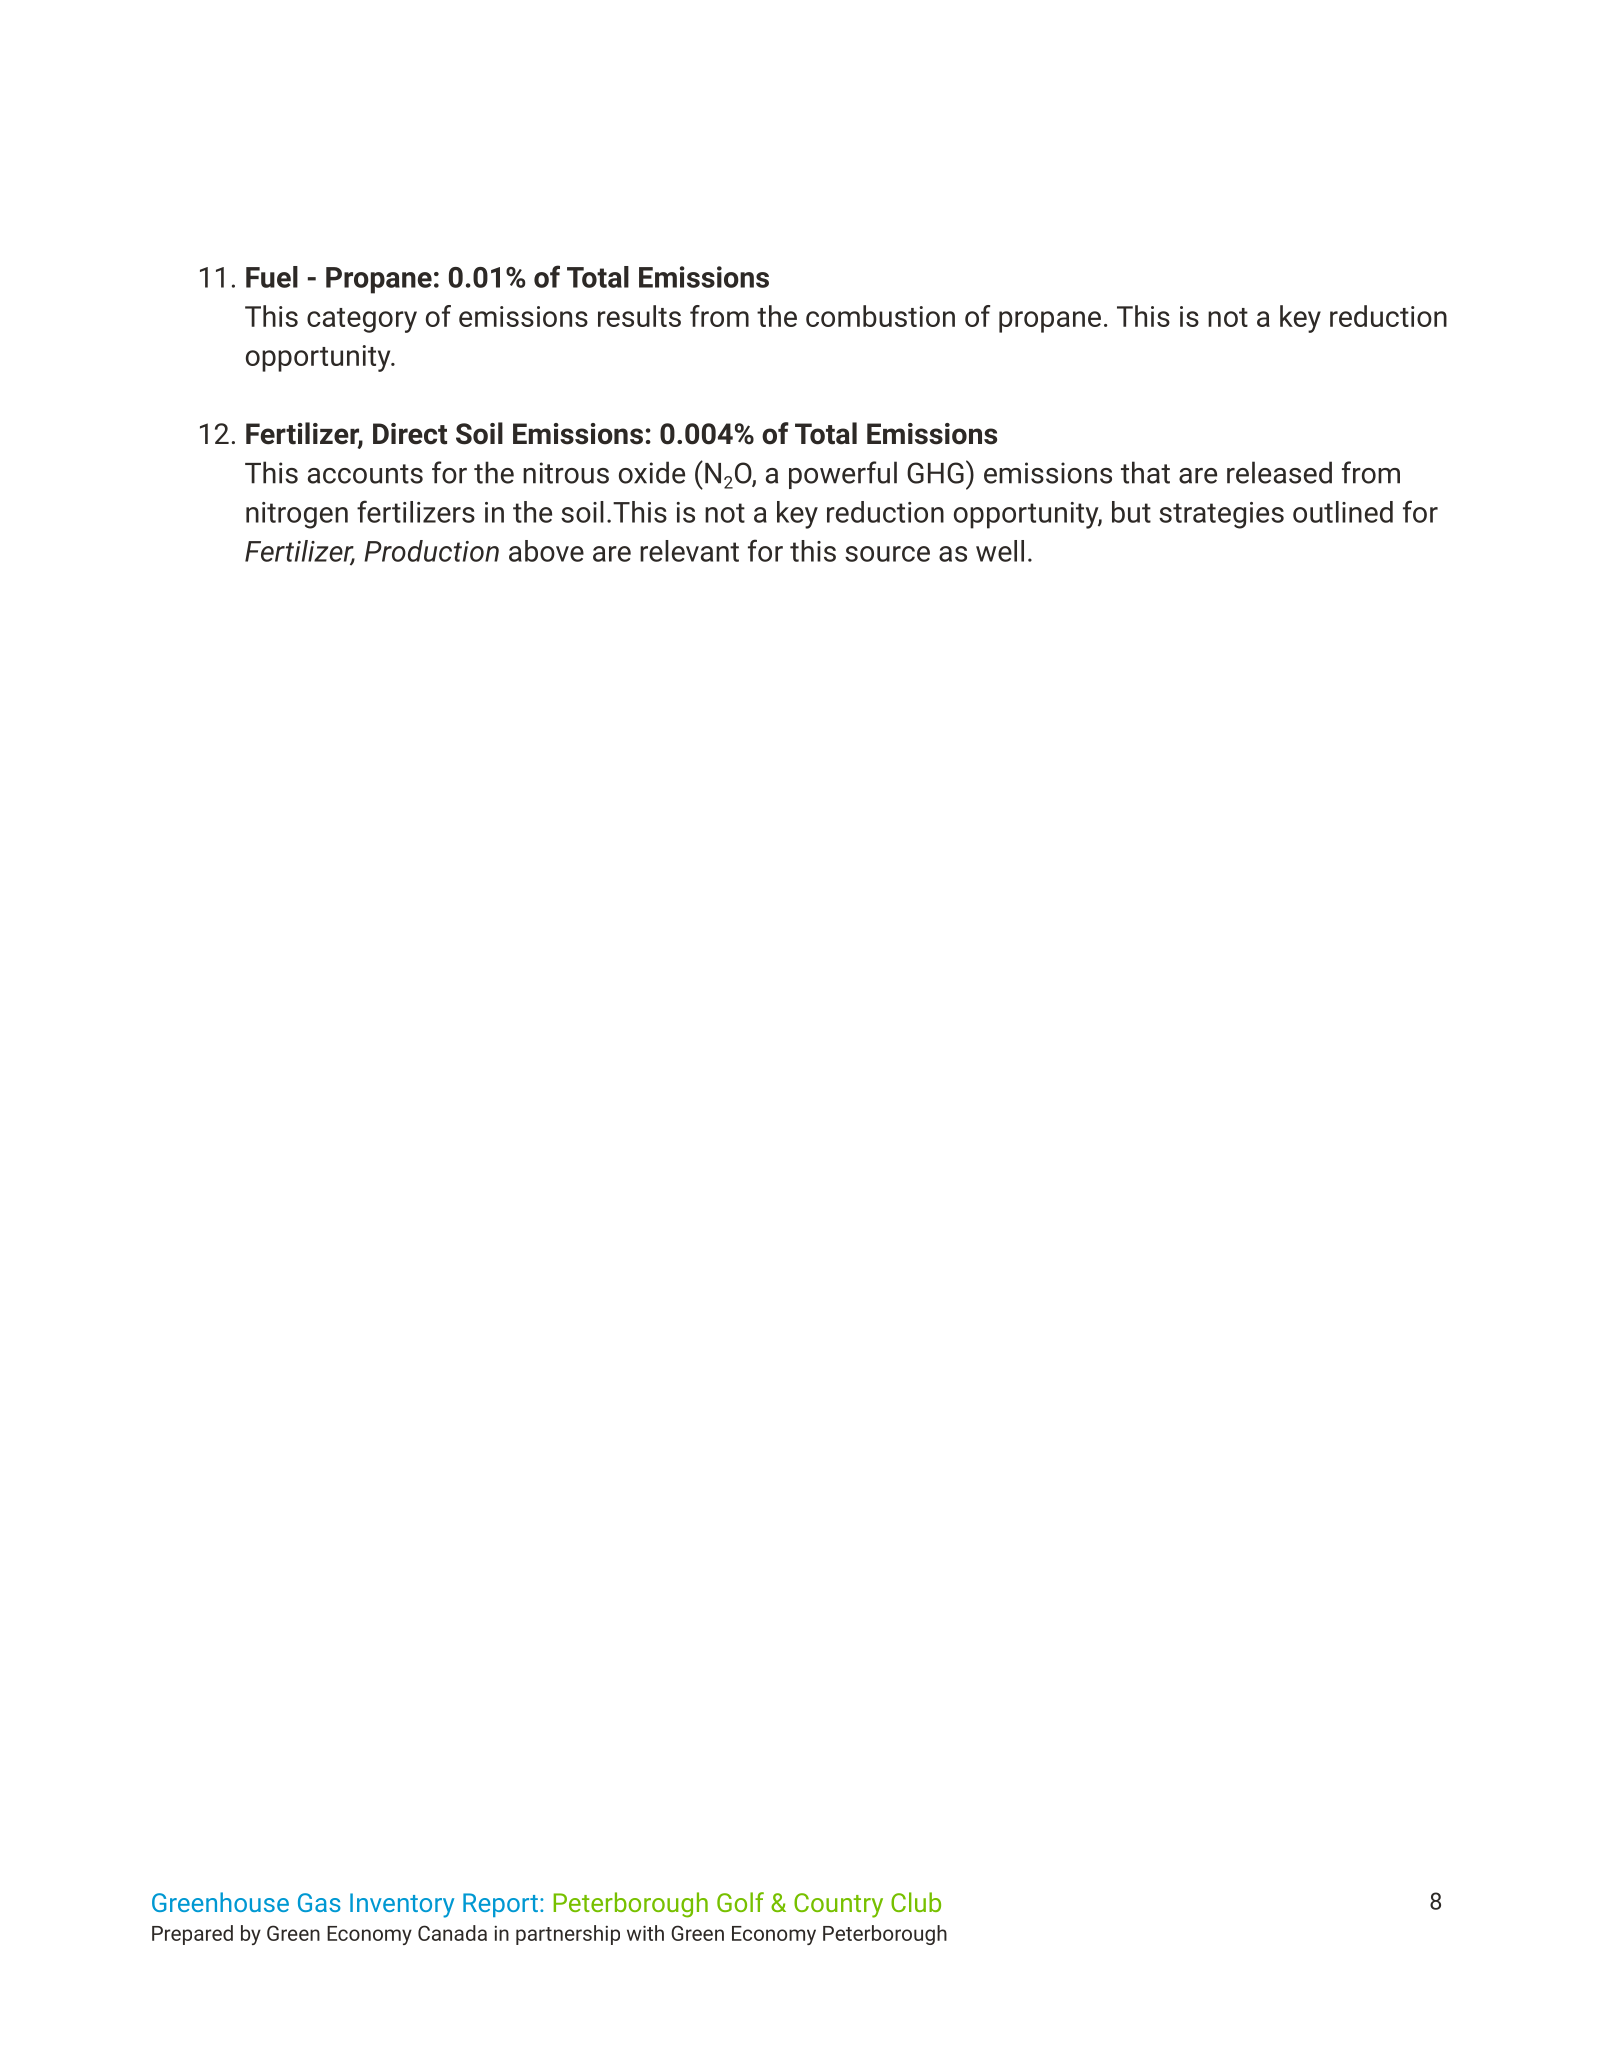 The width and height of the screenshot is (1598, 2067). Describe the element at coordinates (880, 316) in the screenshot. I see `combustion` at that location.
